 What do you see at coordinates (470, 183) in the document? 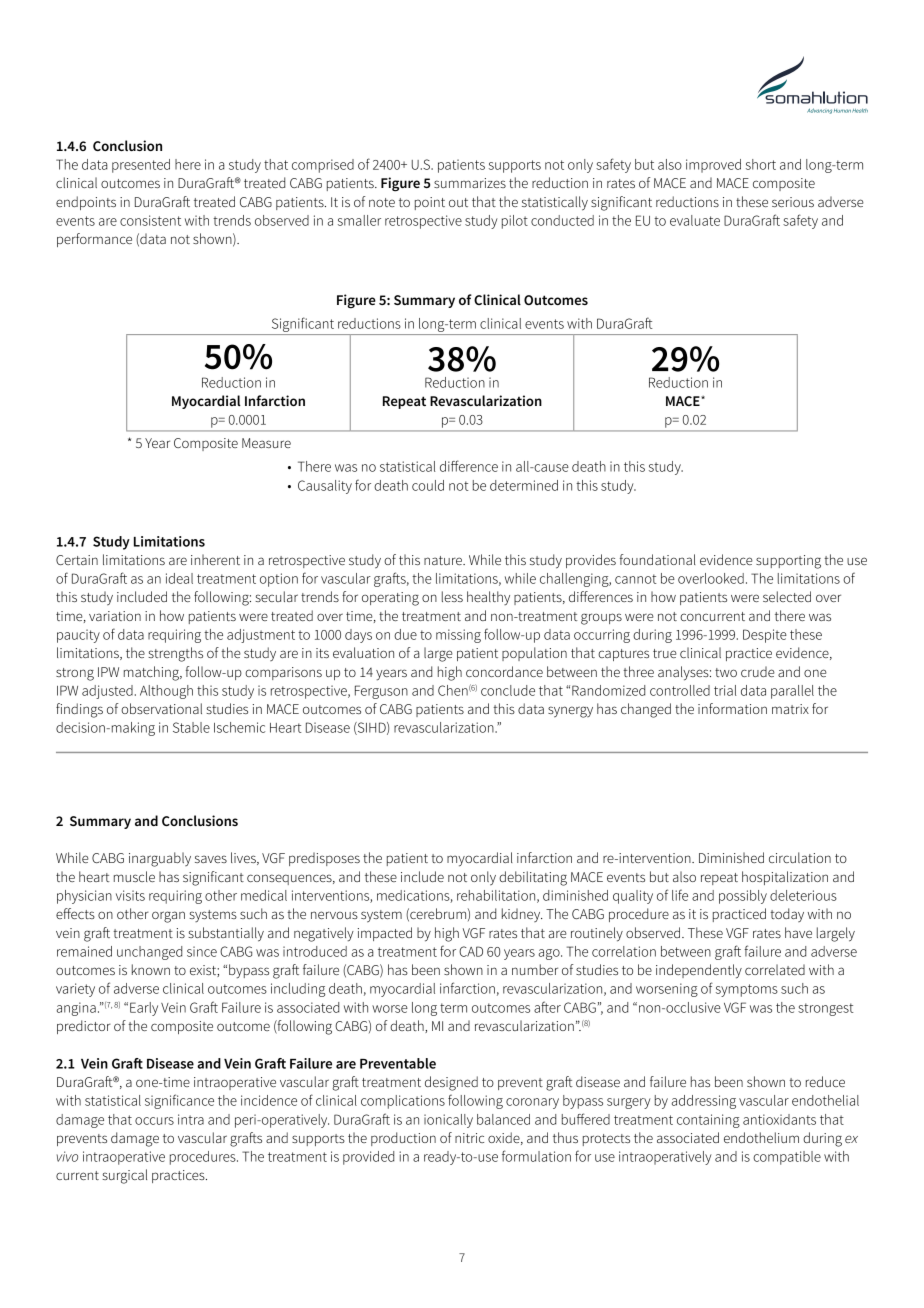
I see `summarizes` at bounding box center [470, 183].
